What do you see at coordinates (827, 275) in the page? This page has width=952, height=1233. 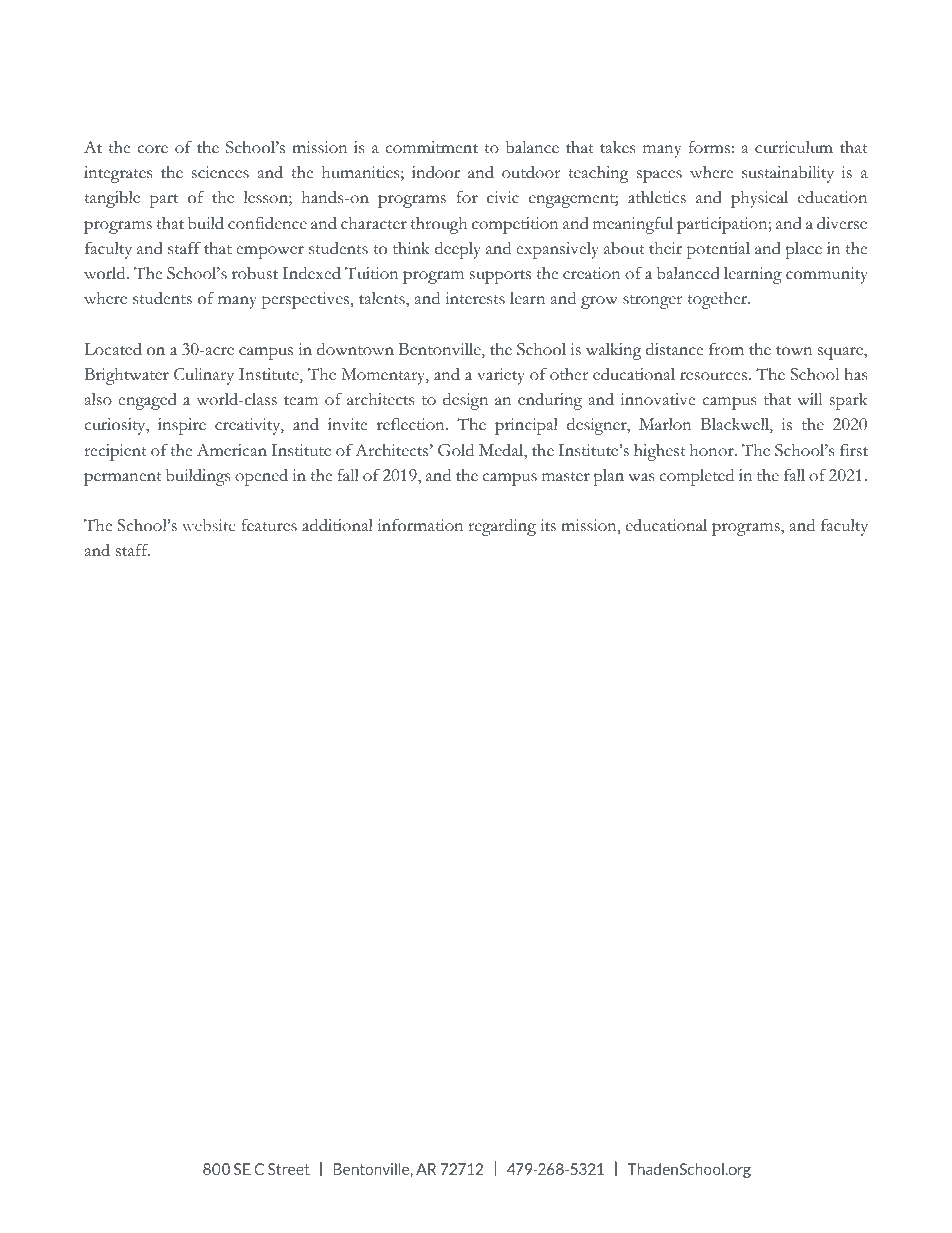 I see `community` at bounding box center [827, 275].
